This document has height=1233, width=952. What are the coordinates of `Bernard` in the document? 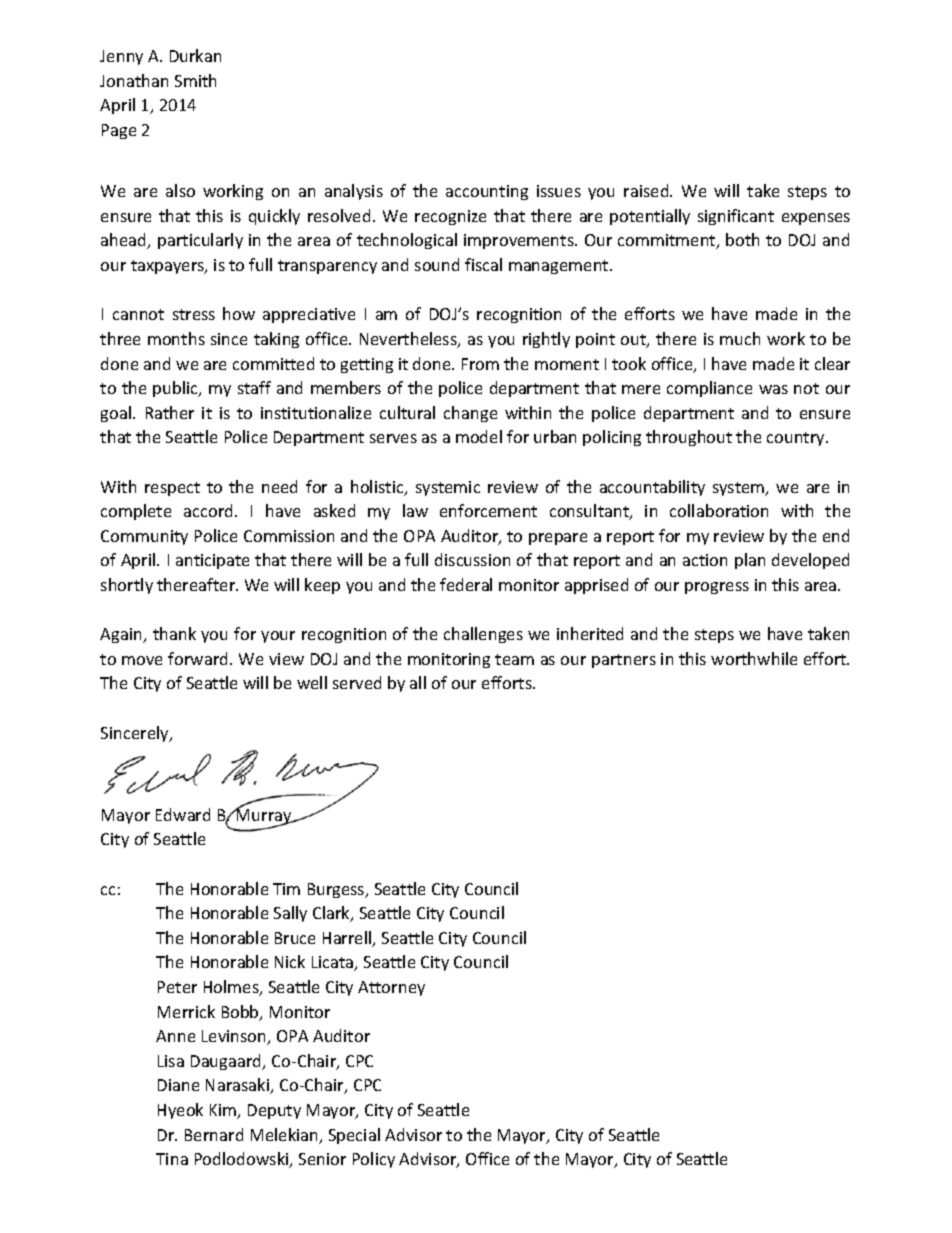 It's located at (214, 1134).
